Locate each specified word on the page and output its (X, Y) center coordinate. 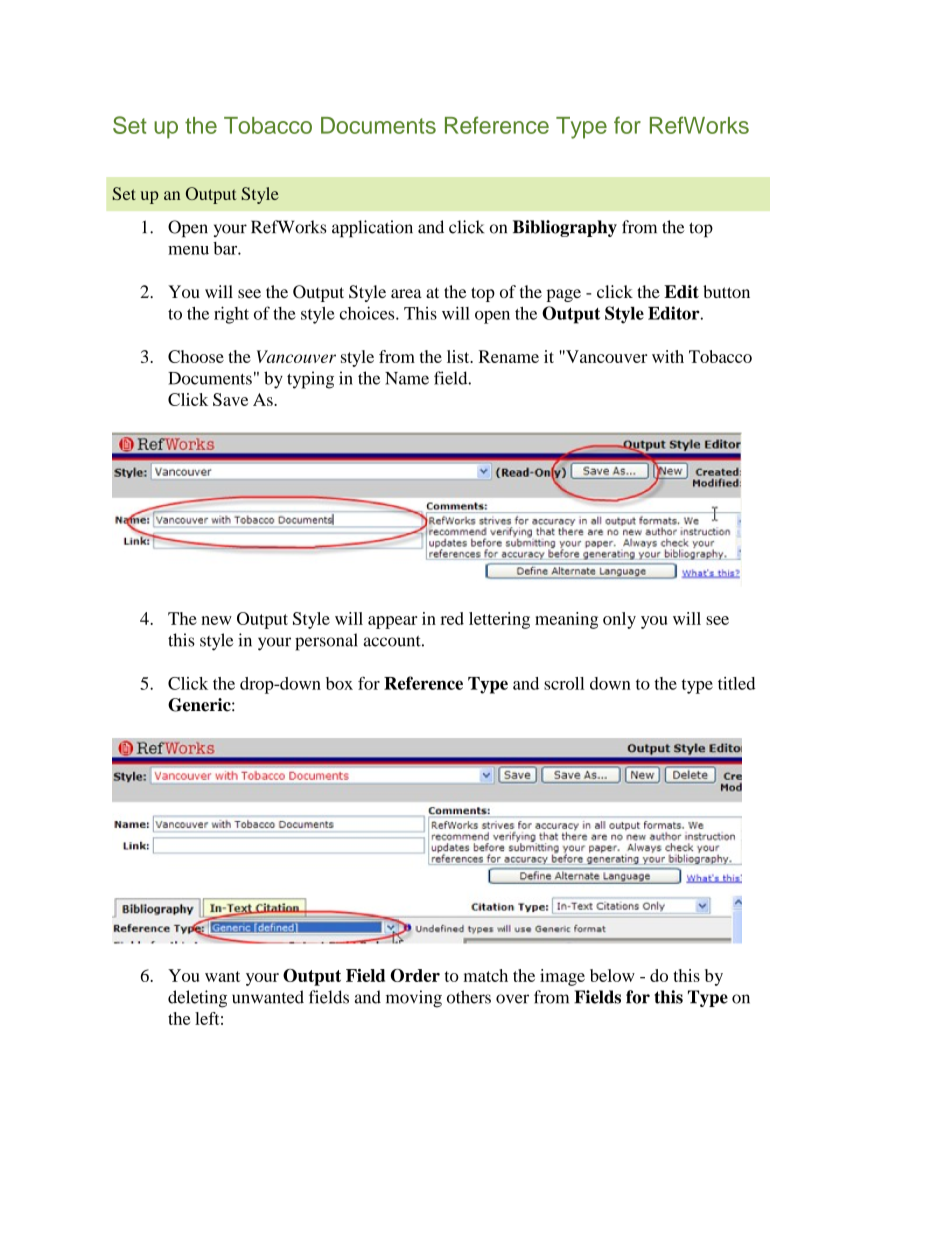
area (406, 293)
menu (188, 250)
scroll (564, 683)
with (668, 356)
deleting (197, 999)
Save (230, 399)
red (452, 618)
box (339, 683)
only (619, 620)
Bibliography (565, 228)
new (216, 620)
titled (736, 683)
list (459, 356)
